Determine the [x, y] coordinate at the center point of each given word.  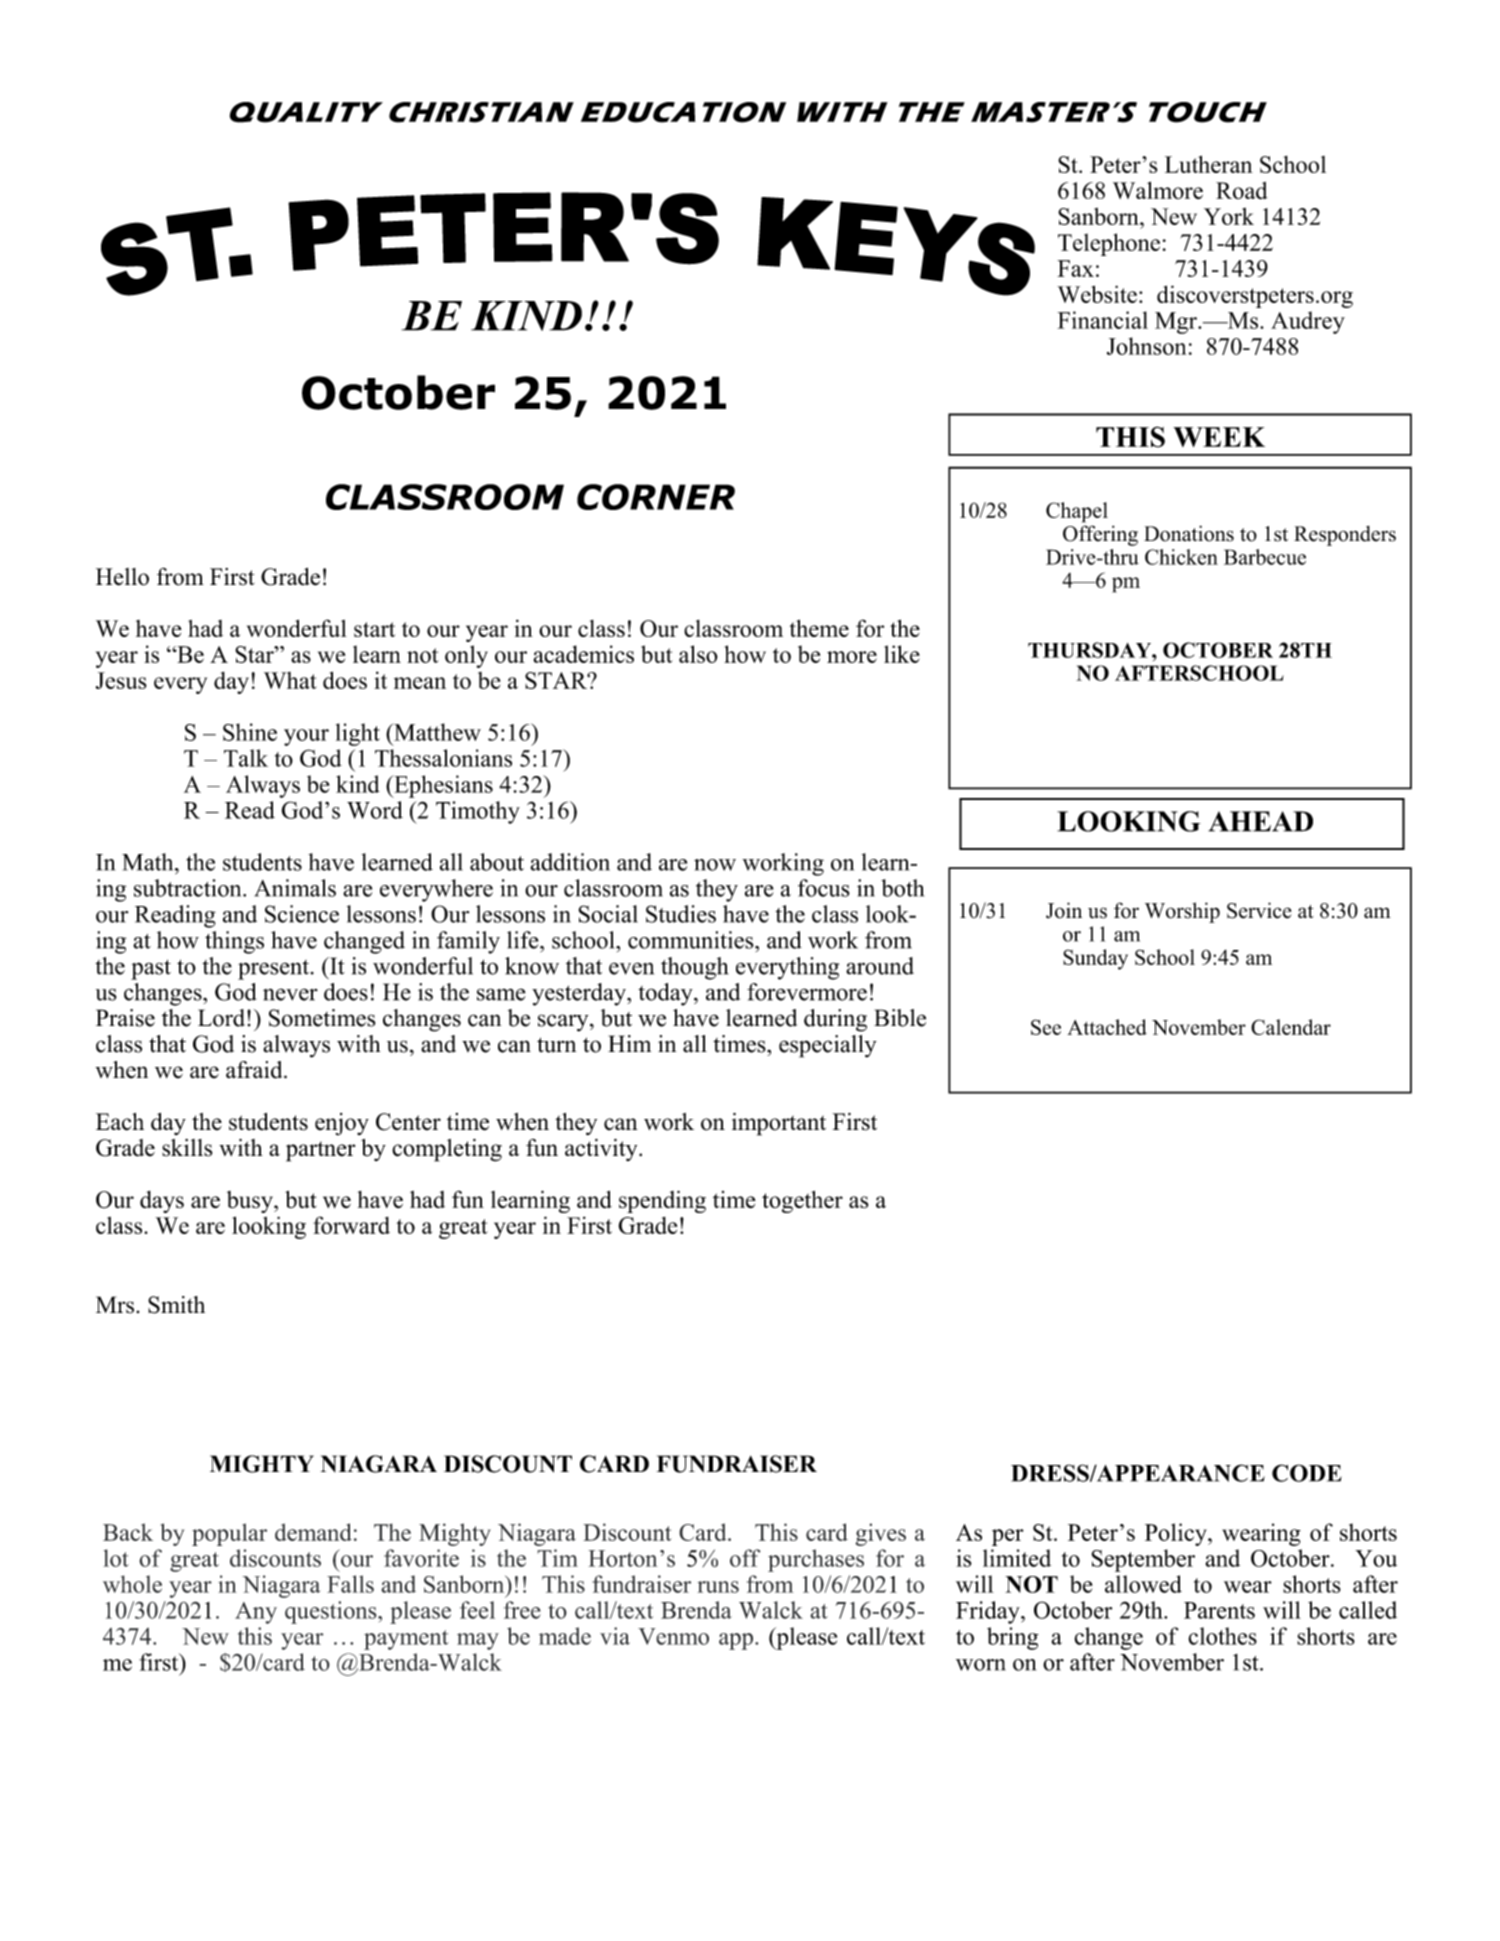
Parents [1219, 1610]
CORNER [656, 497]
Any [256, 1613]
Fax [1075, 268]
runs [718, 1587]
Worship [1182, 912]
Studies [681, 914]
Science [302, 914]
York [1229, 216]
